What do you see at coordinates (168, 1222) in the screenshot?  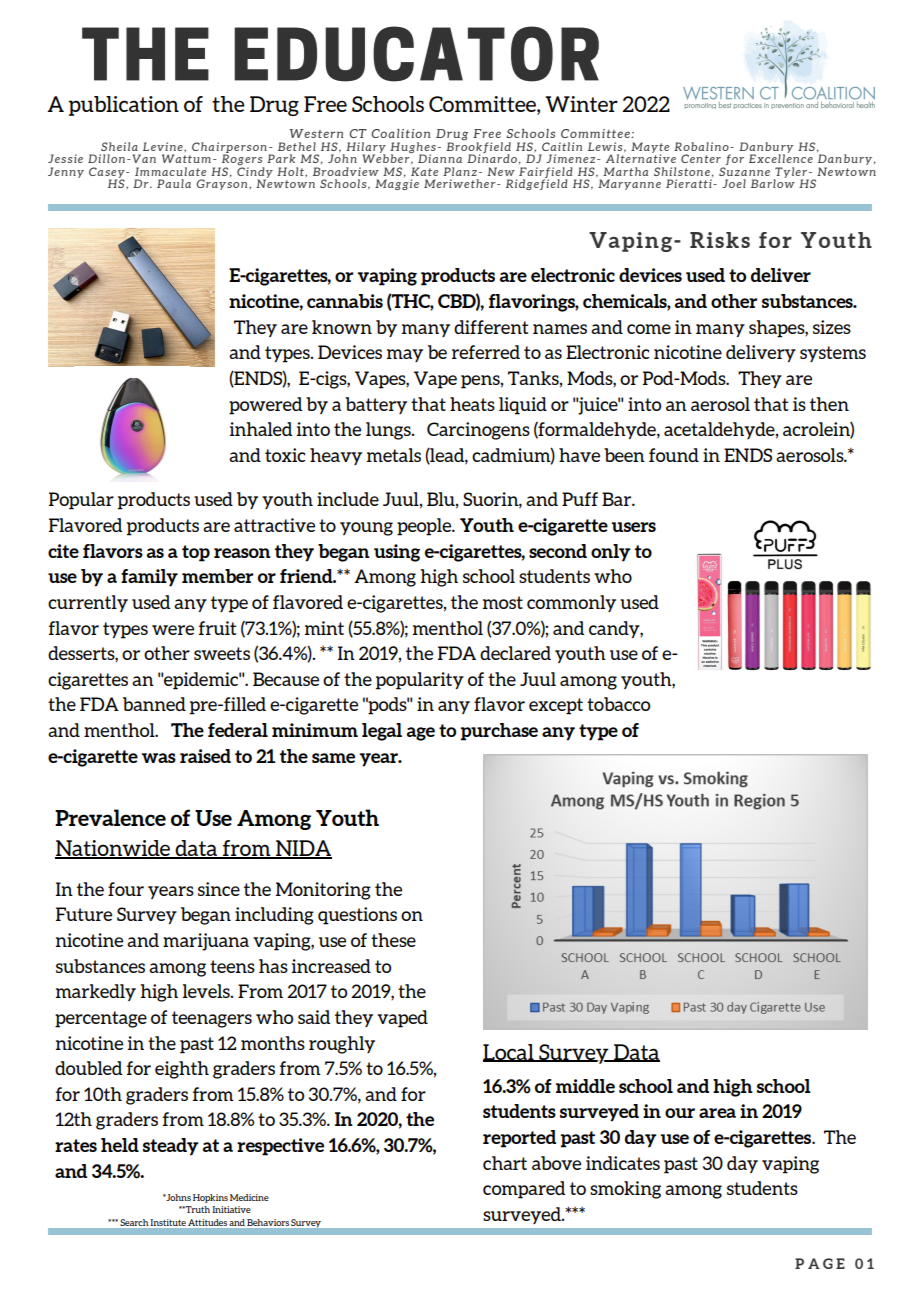 I see `Institute` at bounding box center [168, 1222].
